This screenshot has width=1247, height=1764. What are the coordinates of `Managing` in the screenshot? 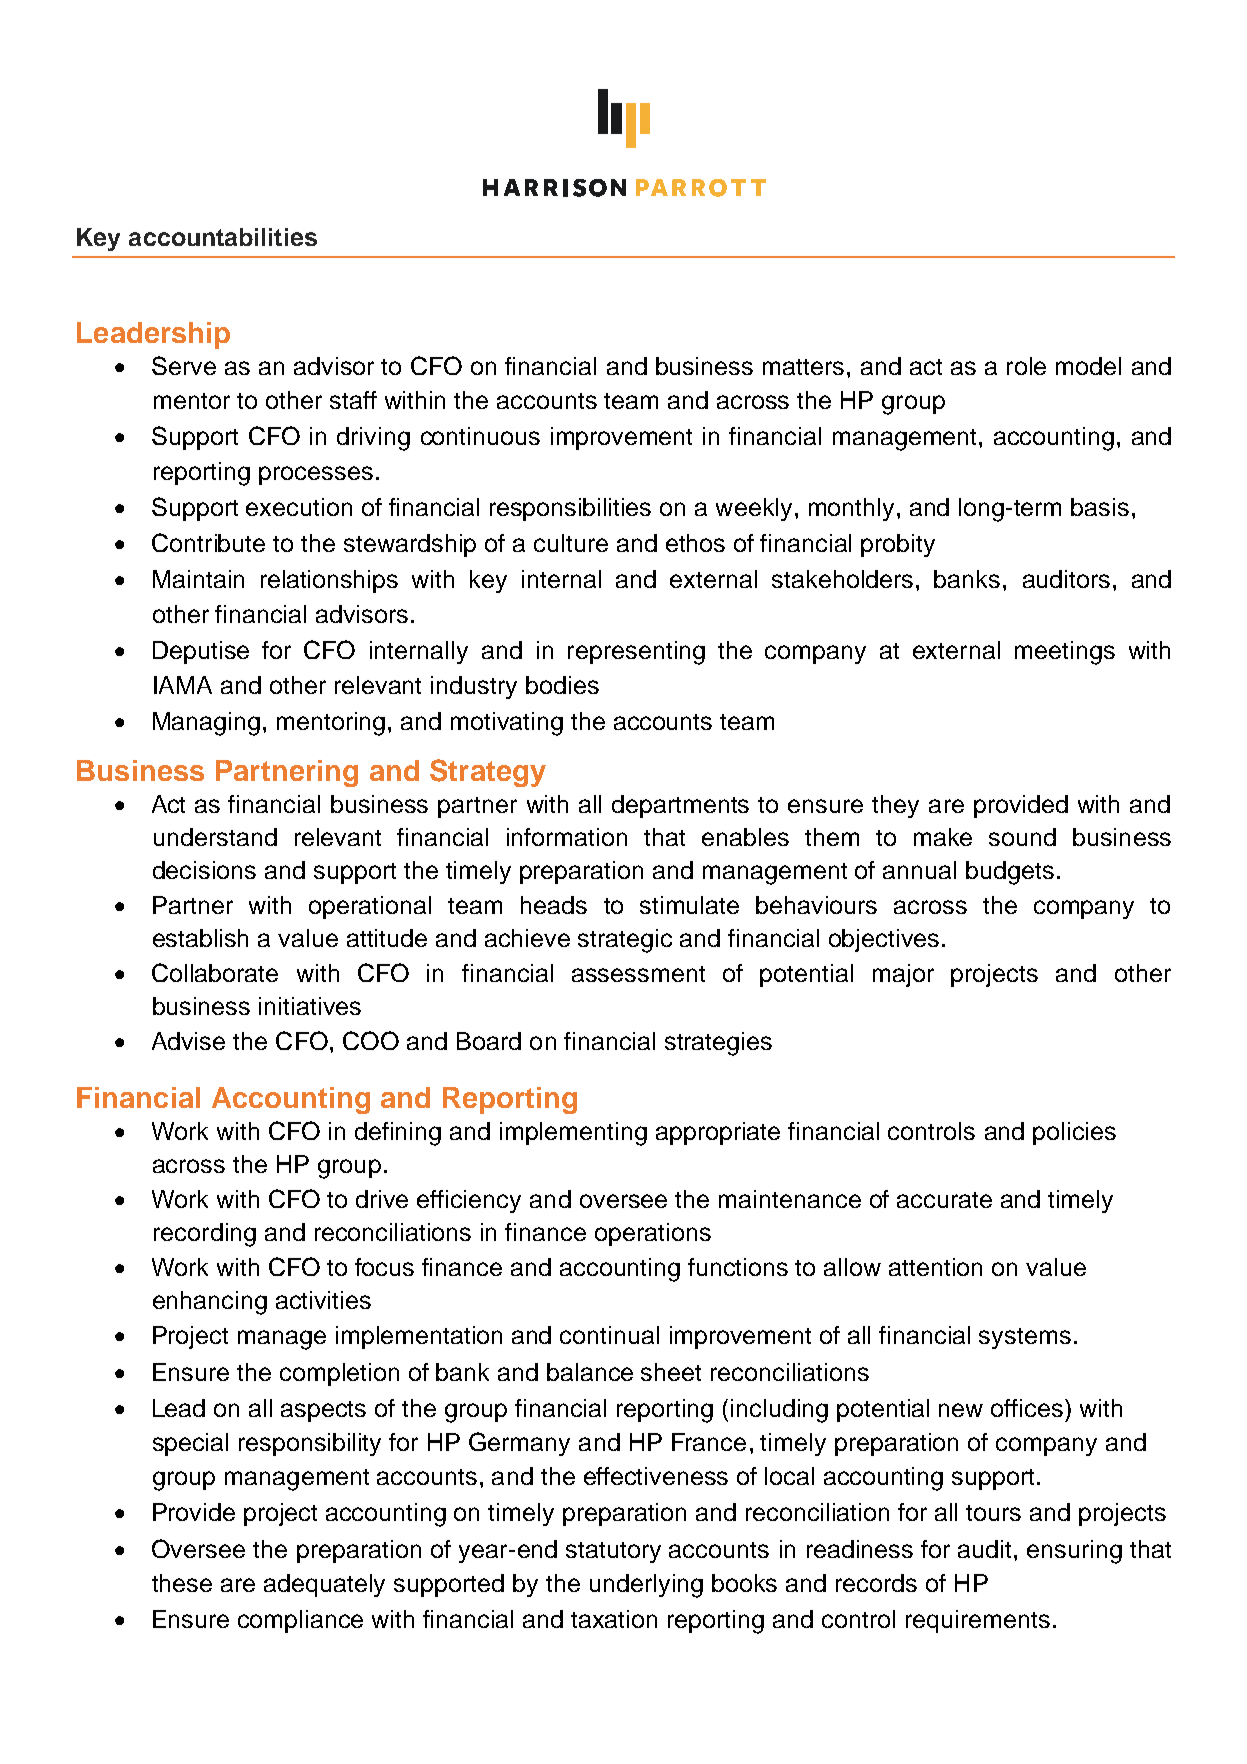 It's located at (206, 724).
